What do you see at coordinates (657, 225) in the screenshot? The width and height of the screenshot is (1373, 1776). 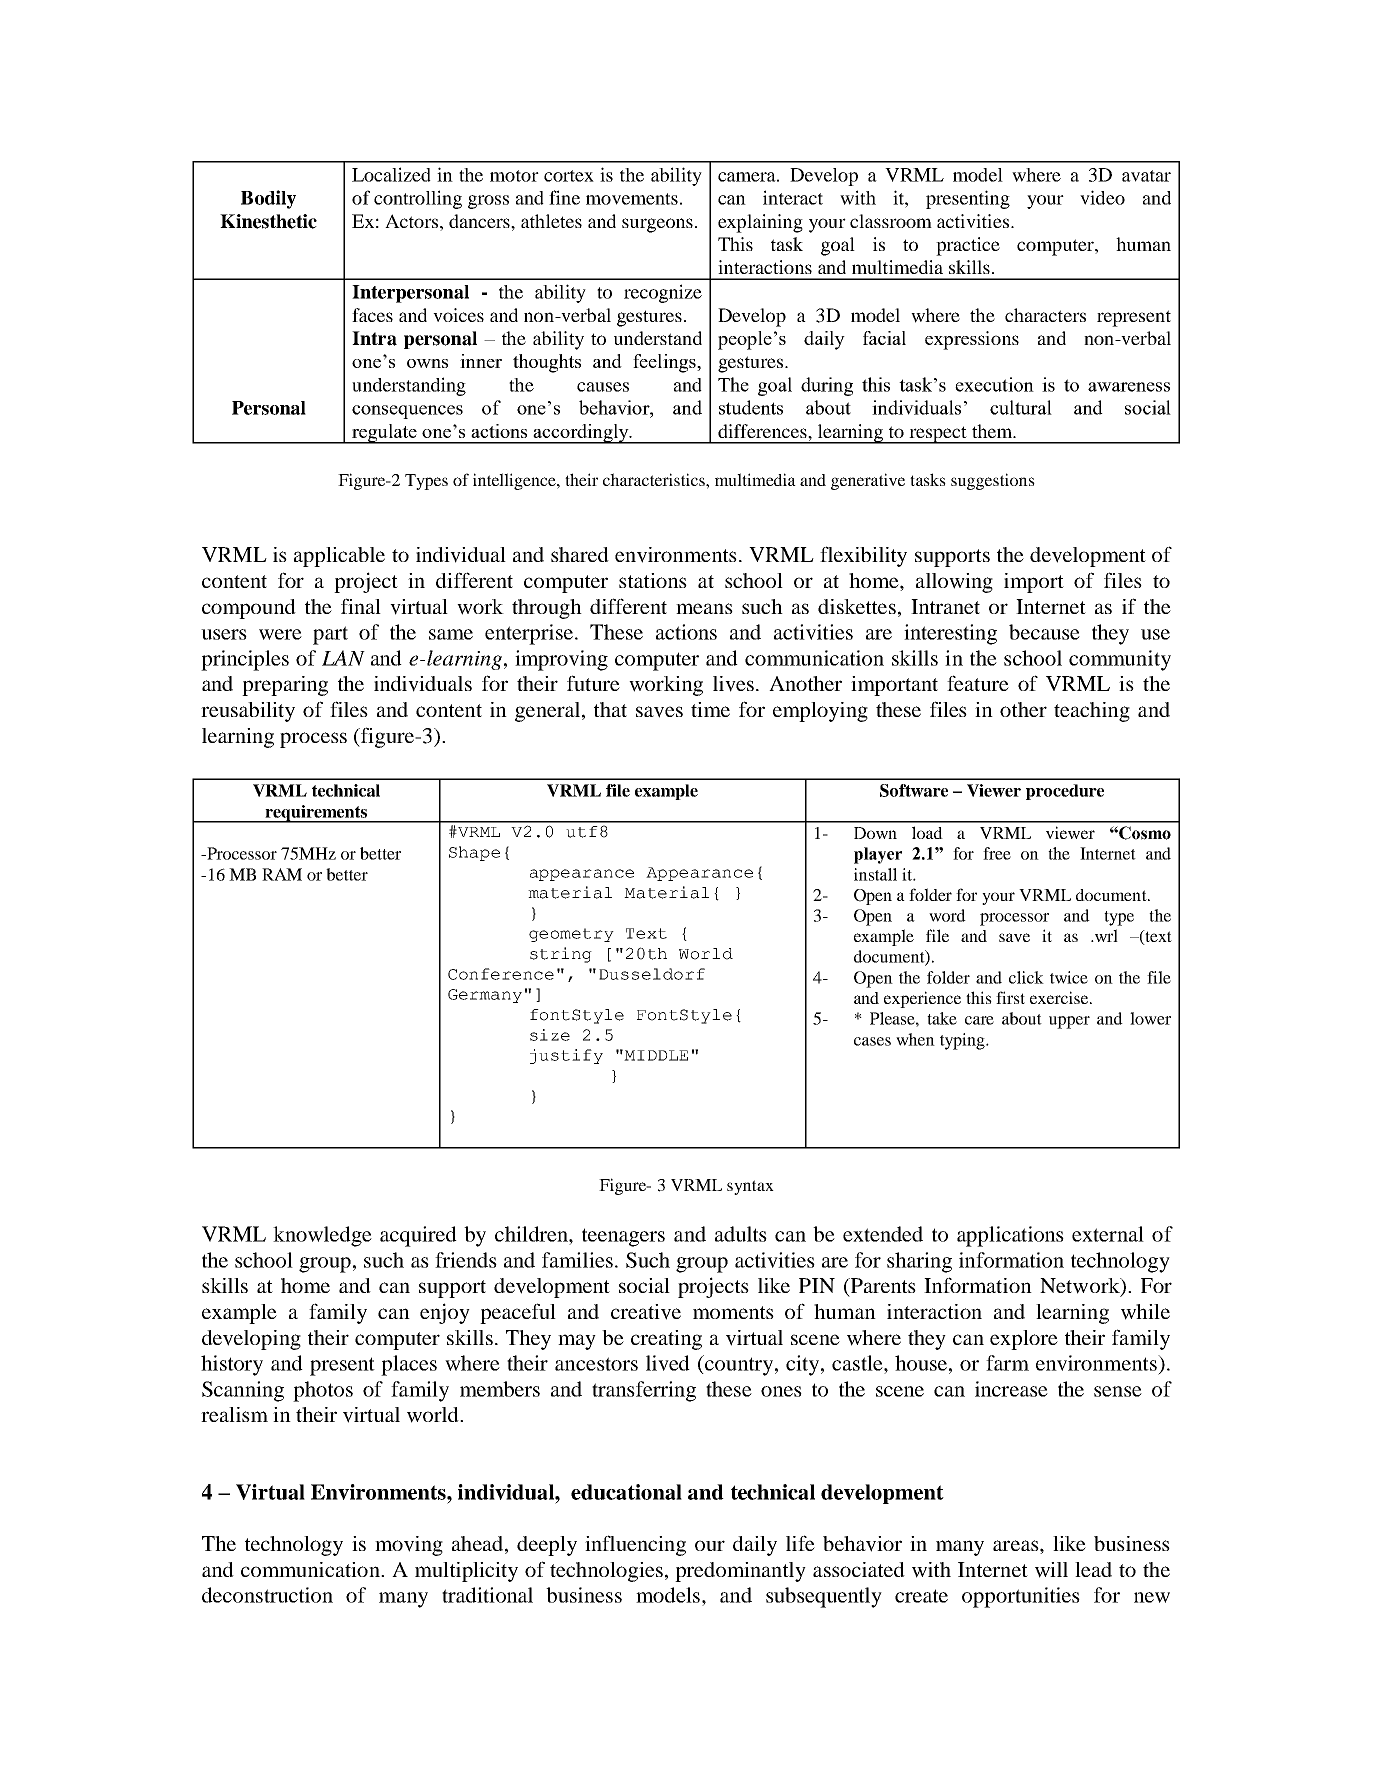 I see `surgeons` at bounding box center [657, 225].
